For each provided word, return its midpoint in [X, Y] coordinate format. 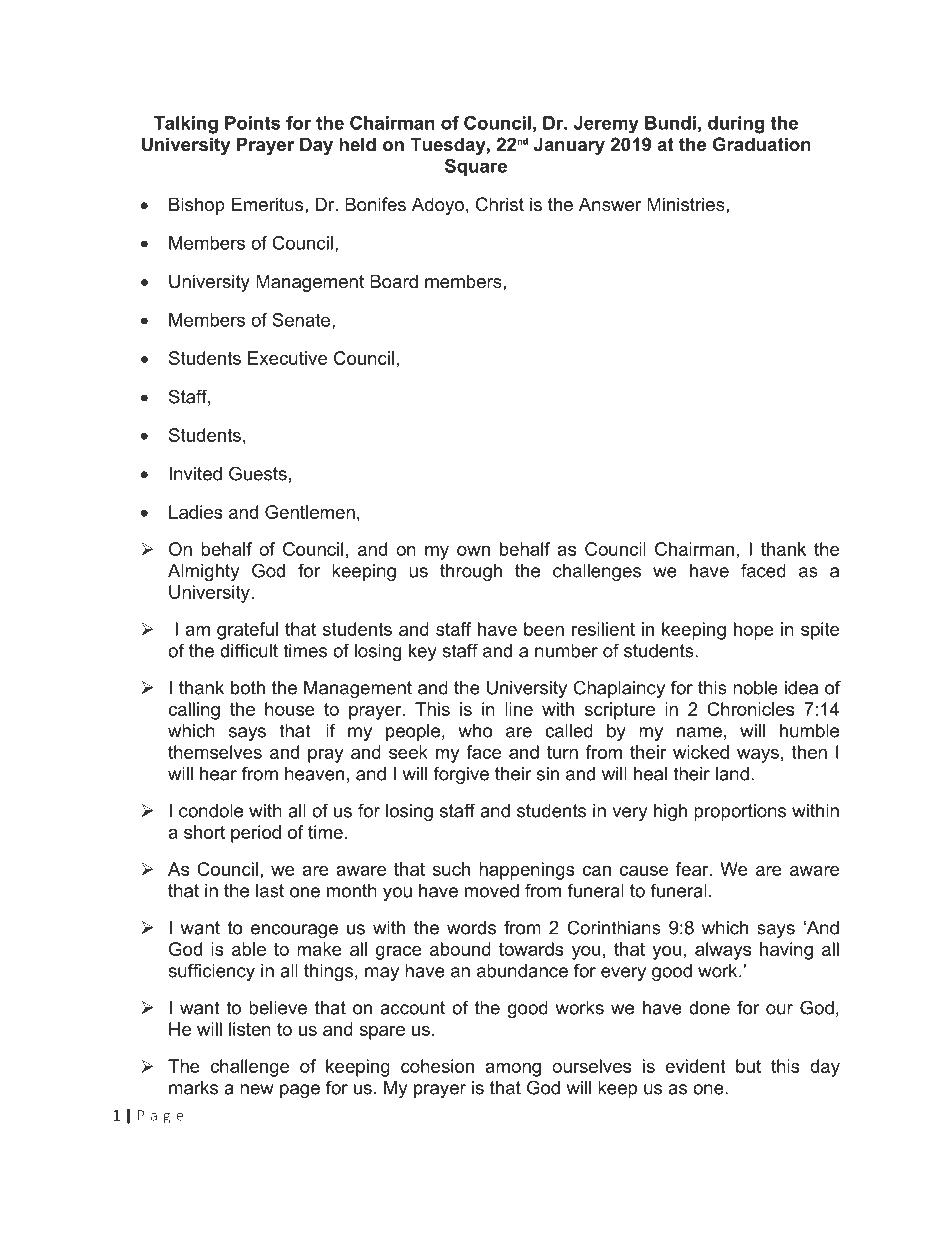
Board [394, 281]
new [257, 1089]
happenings [527, 871]
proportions [740, 812]
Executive [287, 358]
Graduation [762, 144]
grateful [247, 631]
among [513, 1070]
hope [754, 631]
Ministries [686, 204]
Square [476, 167]
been [544, 629]
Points [253, 123]
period [256, 834]
